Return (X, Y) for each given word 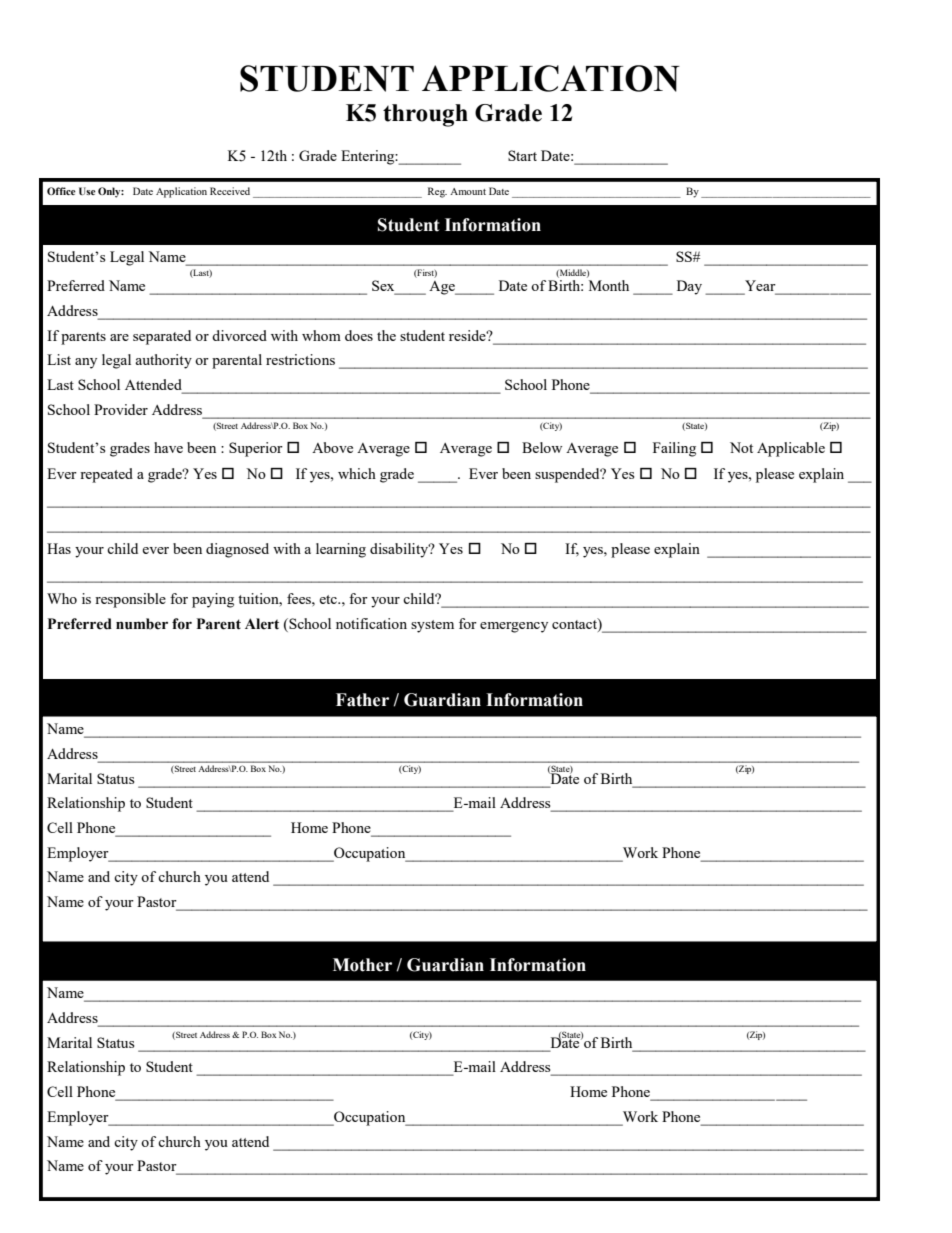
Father (362, 700)
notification (371, 623)
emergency (514, 627)
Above (332, 447)
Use (87, 191)
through (425, 115)
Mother (362, 965)
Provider (121, 409)
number (142, 624)
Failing (674, 449)
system (432, 626)
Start (522, 155)
